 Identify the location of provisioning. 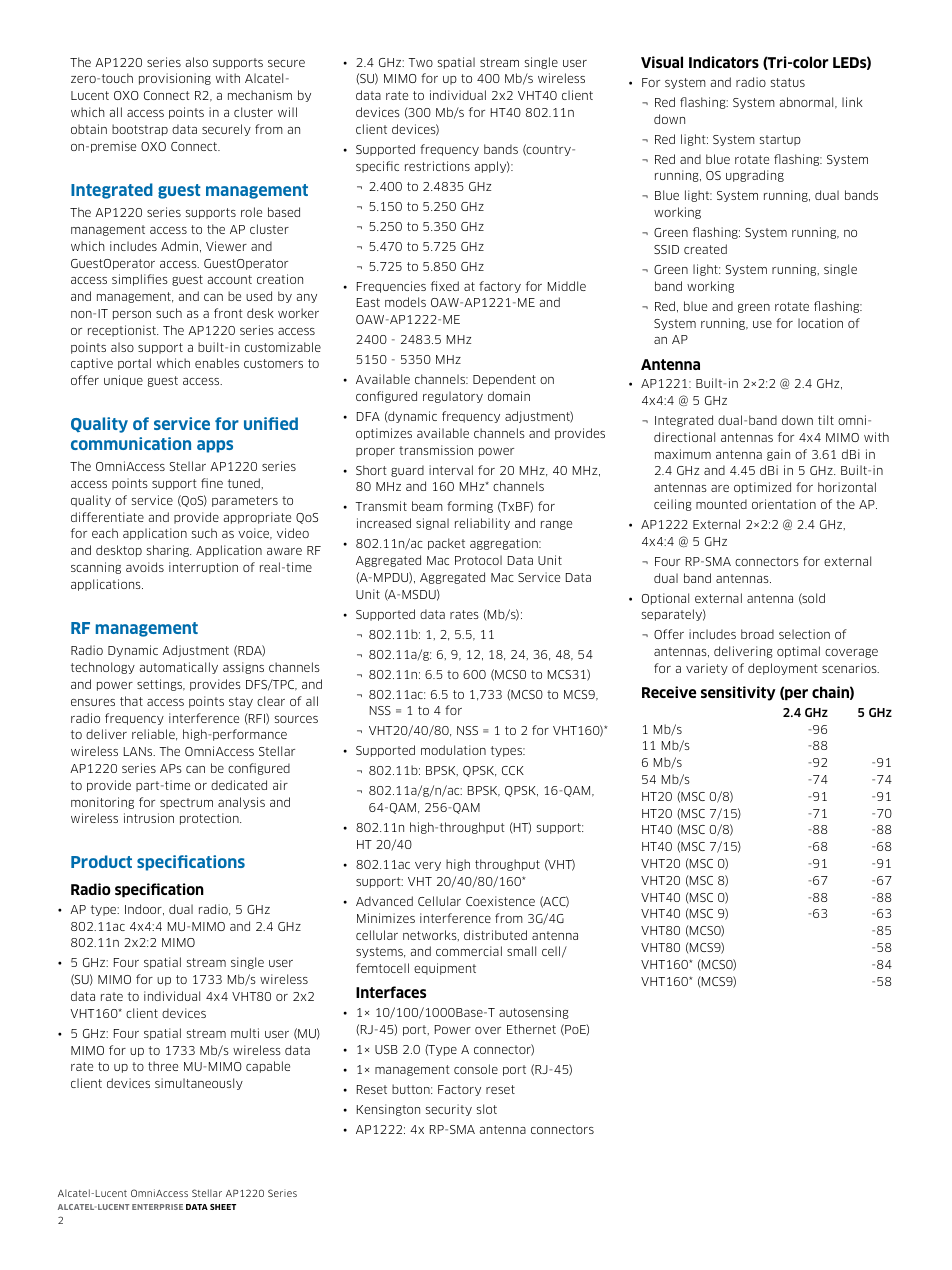
(175, 79).
